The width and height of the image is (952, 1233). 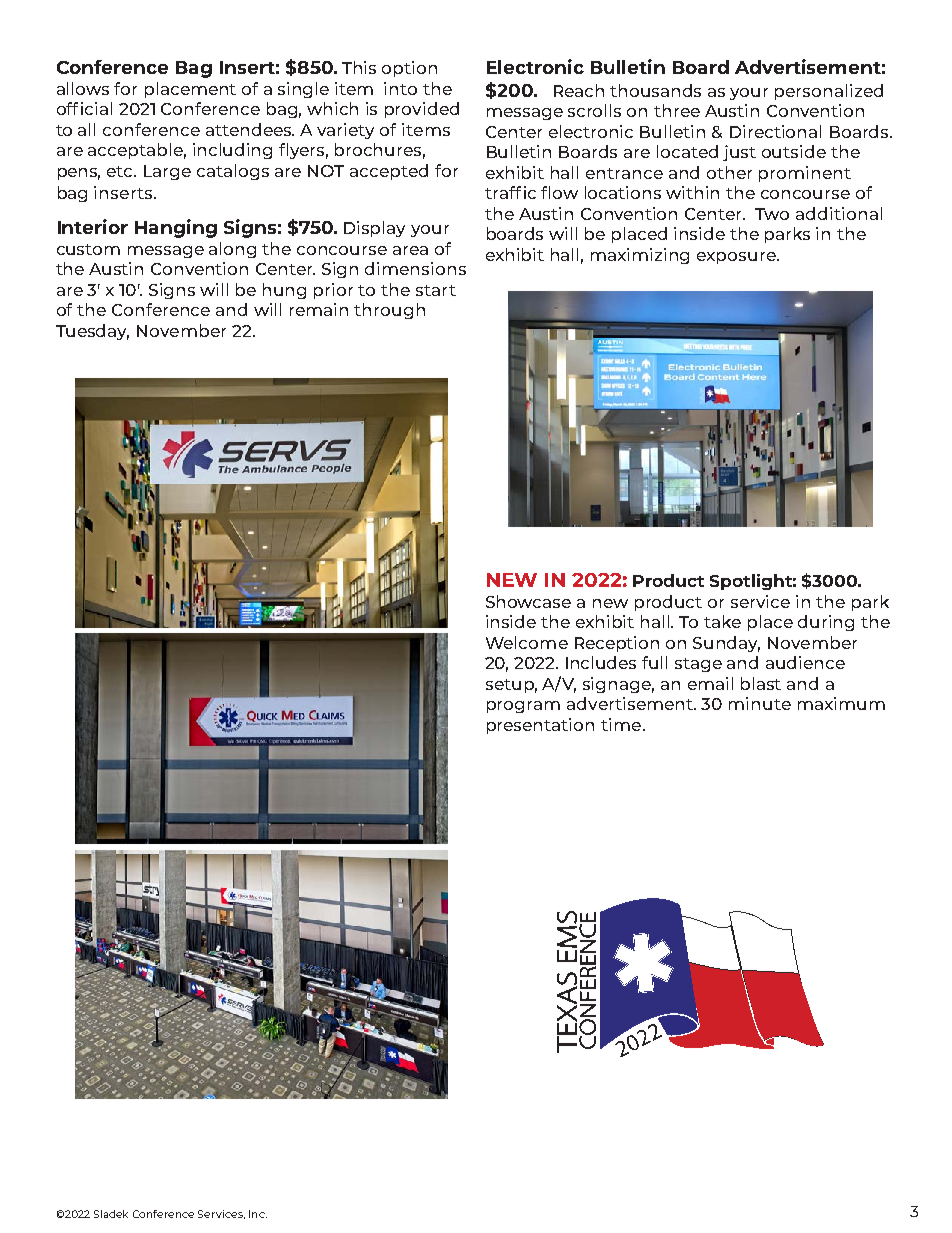 What do you see at coordinates (284, 291) in the image?
I see `hung` at bounding box center [284, 291].
